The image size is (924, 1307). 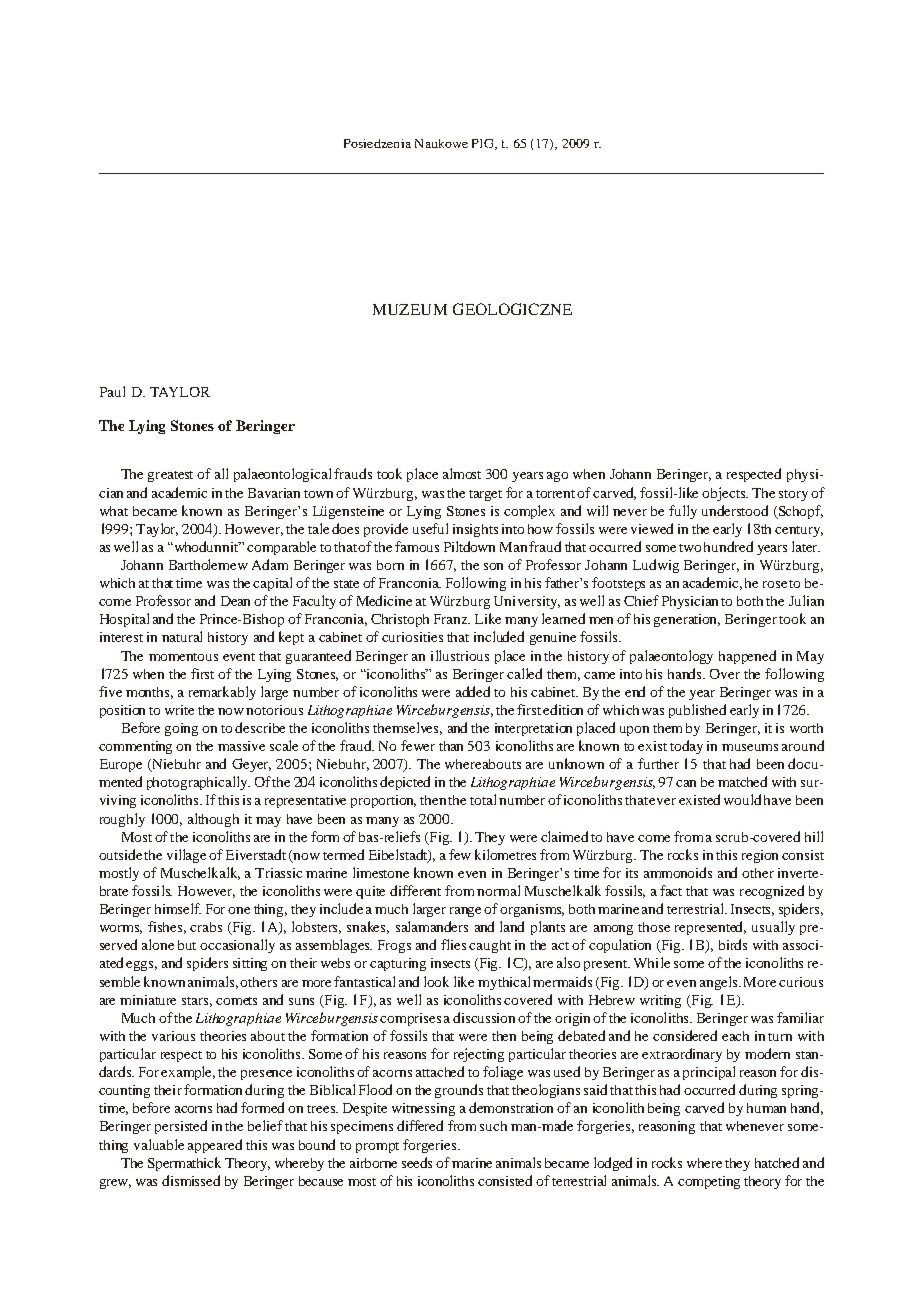 What do you see at coordinates (729, 657) in the page?
I see `hap` at bounding box center [729, 657].
